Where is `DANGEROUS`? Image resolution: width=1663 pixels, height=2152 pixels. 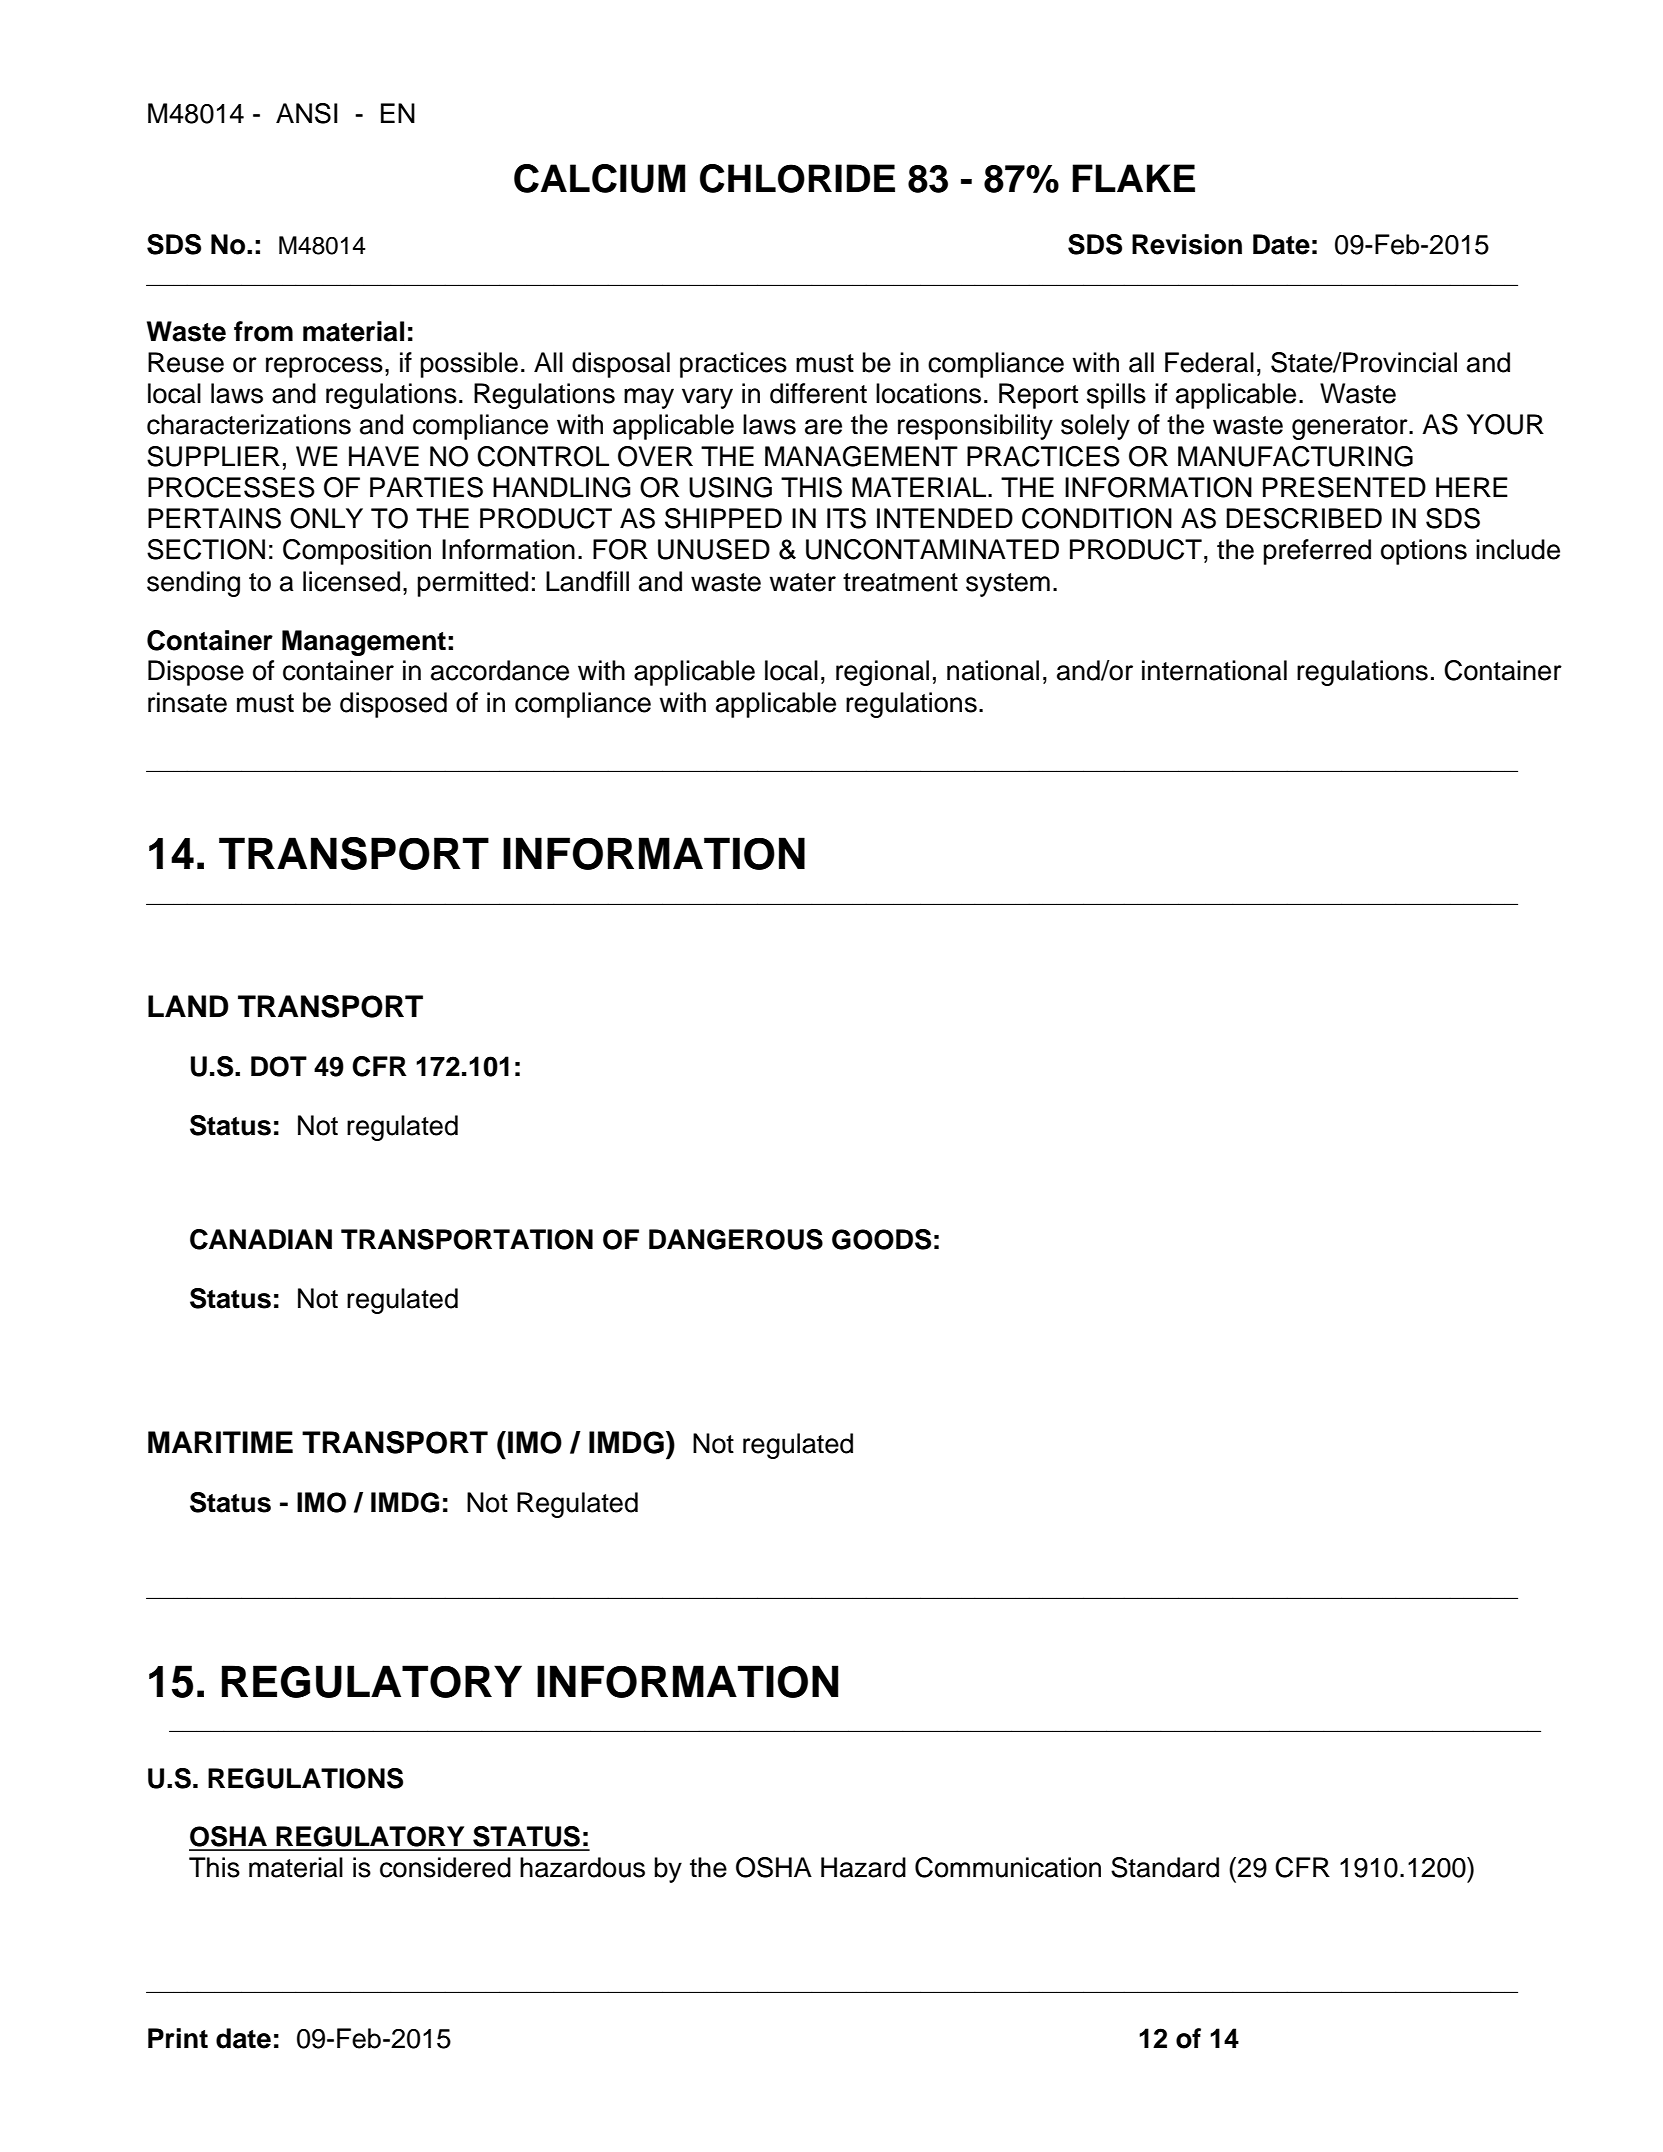
DANGEROUS is located at coordinates (736, 1239).
